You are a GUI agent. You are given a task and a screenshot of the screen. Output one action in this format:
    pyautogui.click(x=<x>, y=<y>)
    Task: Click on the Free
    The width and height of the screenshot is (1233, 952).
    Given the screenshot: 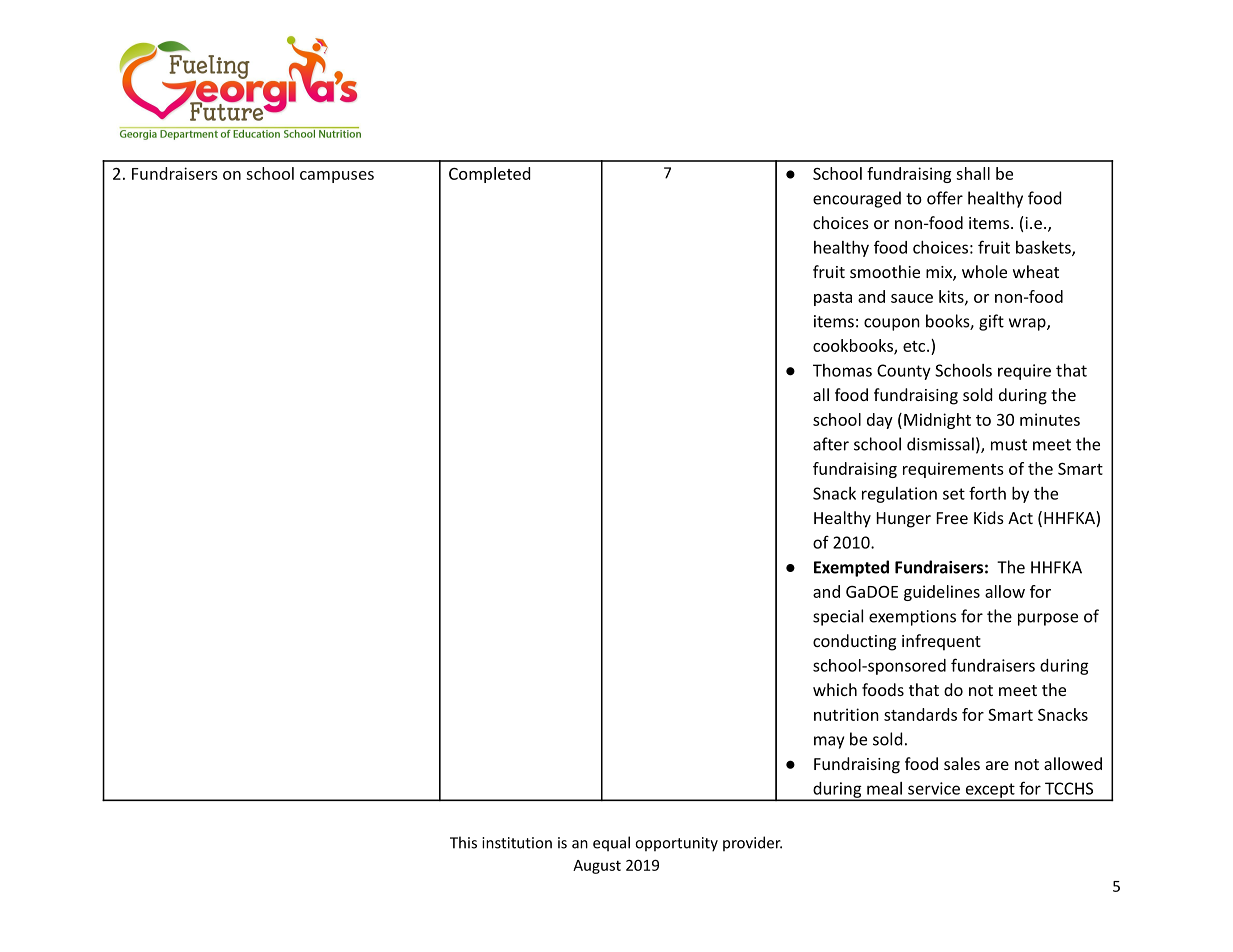 What is the action you would take?
    pyautogui.click(x=952, y=518)
